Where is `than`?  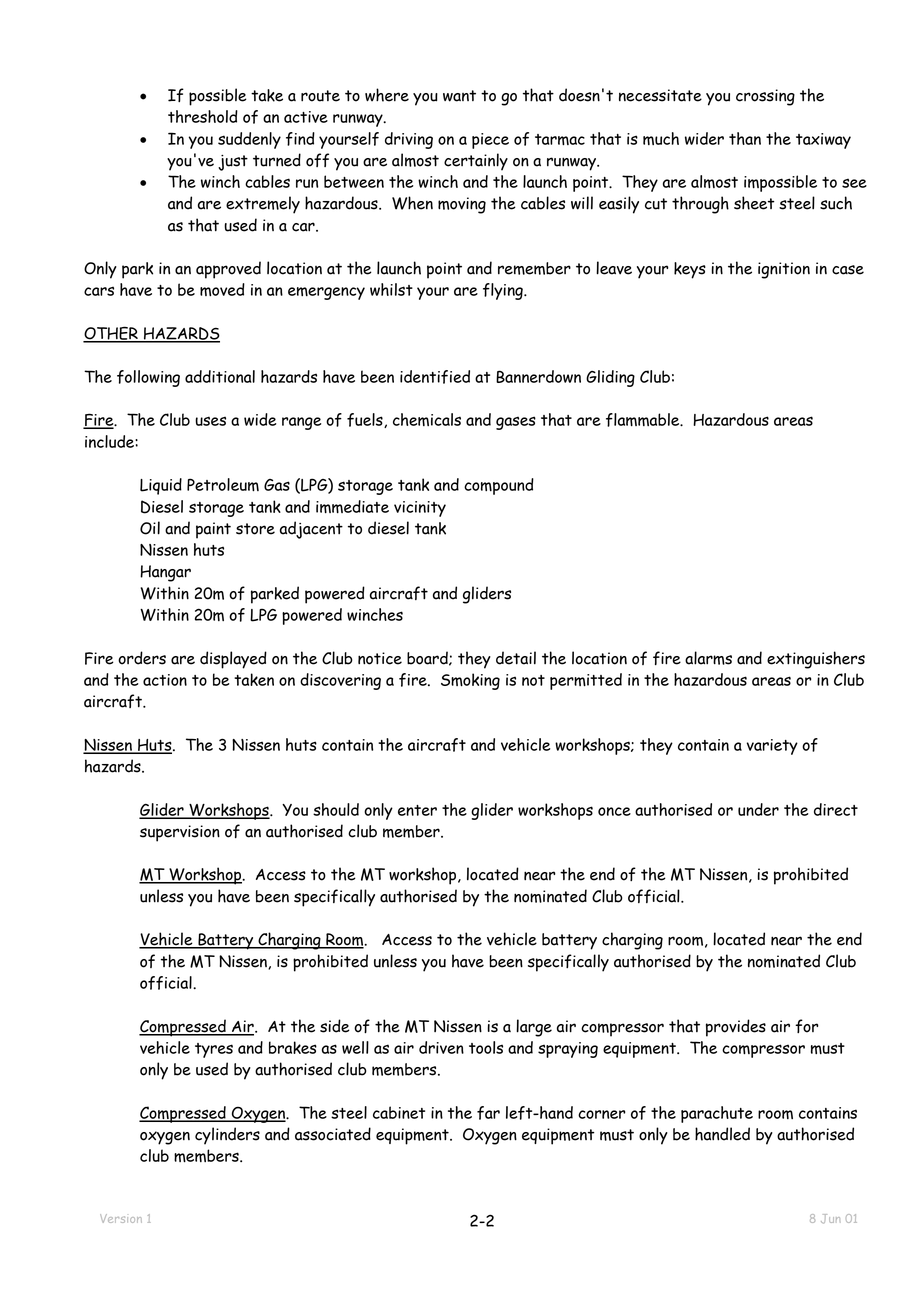
than is located at coordinates (745, 138).
